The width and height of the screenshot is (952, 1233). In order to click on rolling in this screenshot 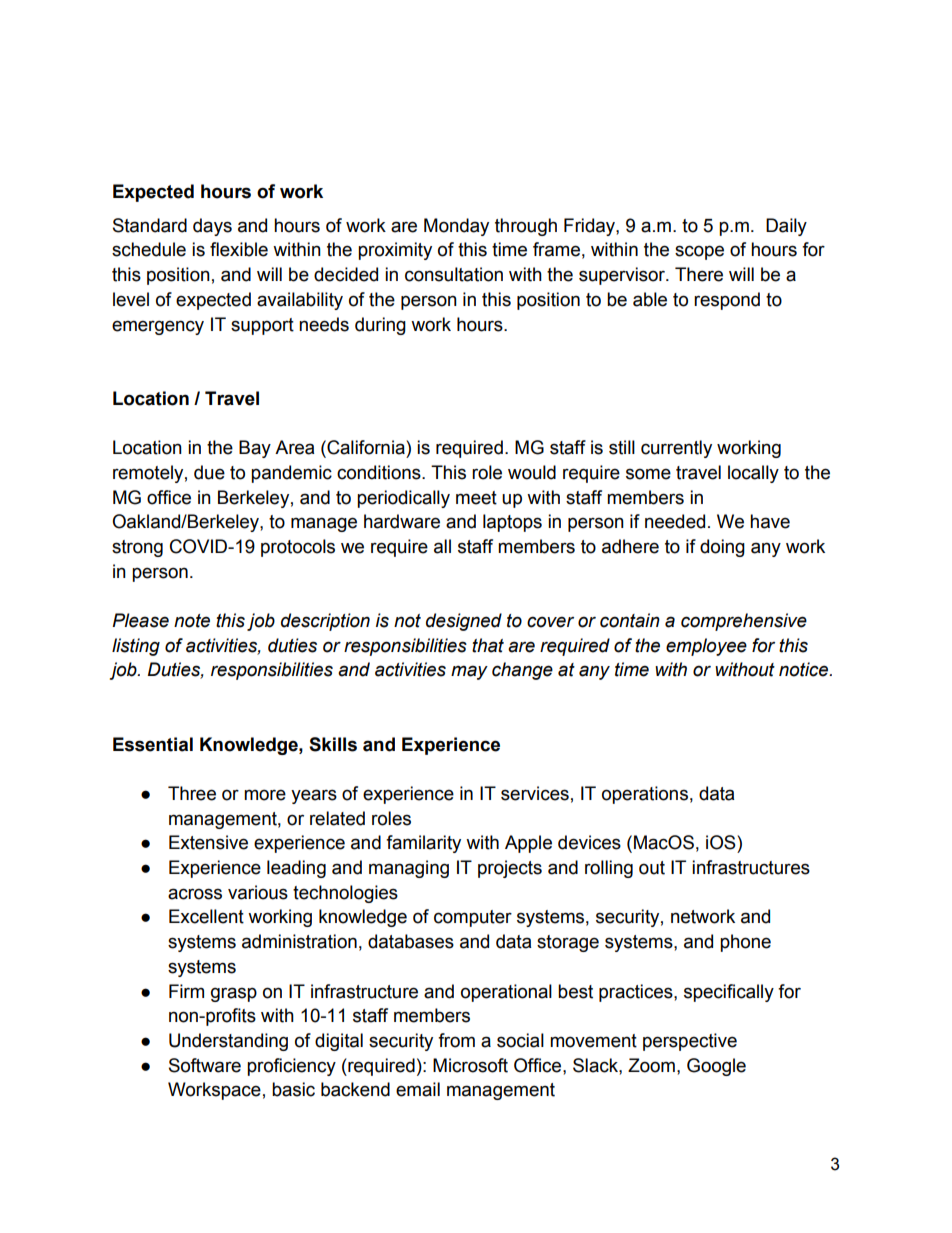, I will do `click(609, 869)`.
